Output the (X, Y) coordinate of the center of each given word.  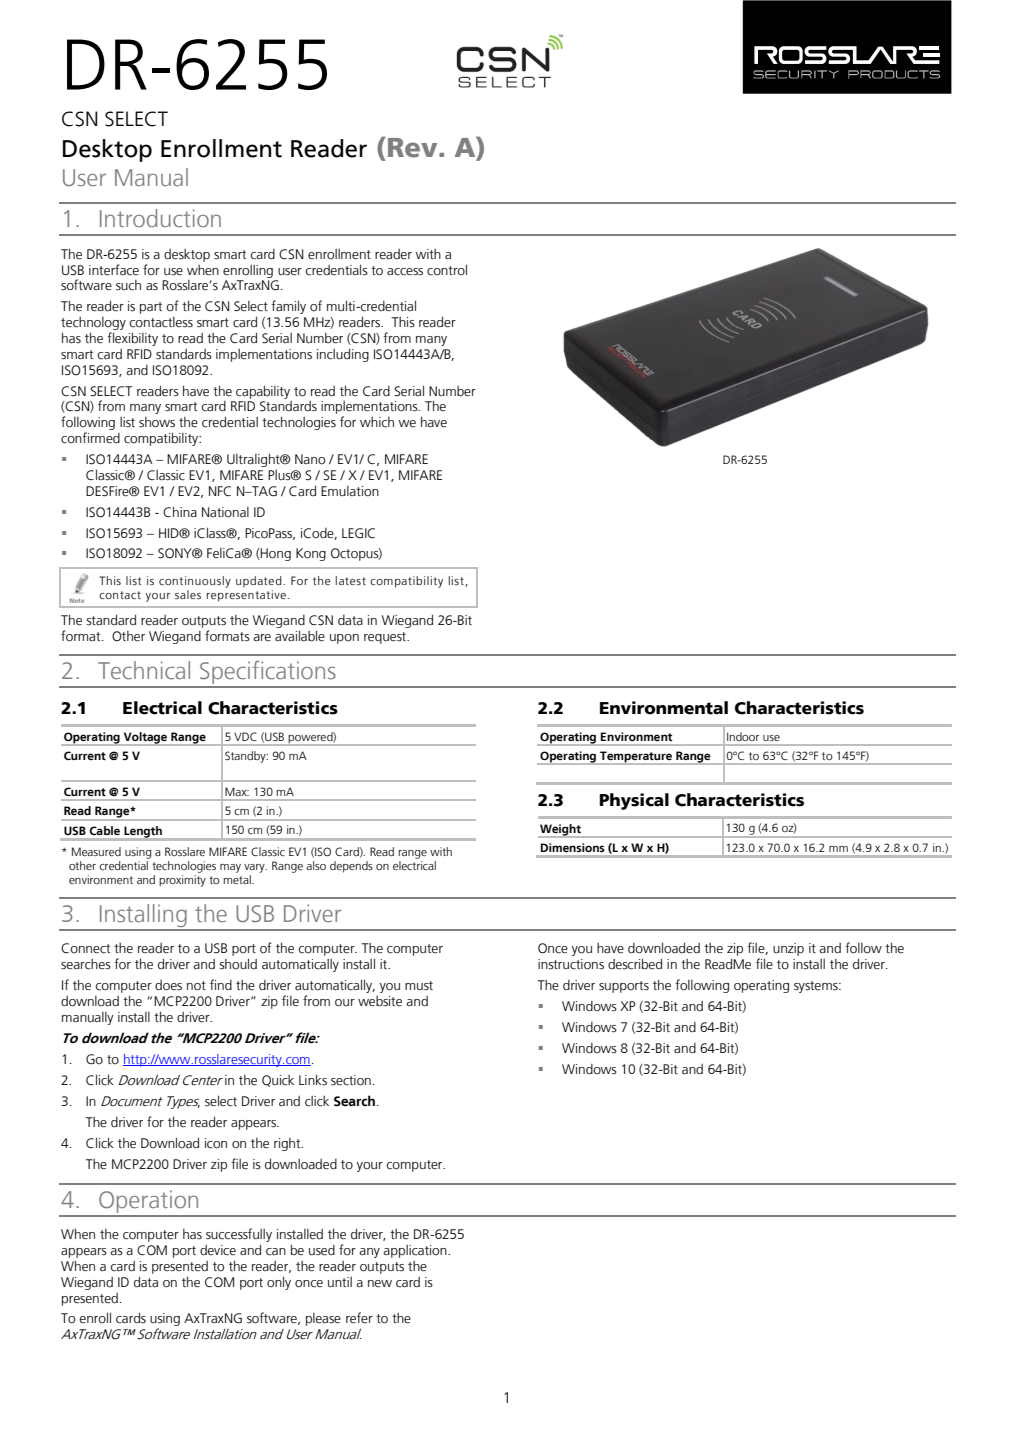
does (168, 985)
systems (817, 987)
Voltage (145, 739)
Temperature (636, 758)
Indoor (743, 736)
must (419, 986)
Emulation (350, 491)
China (180, 512)
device (218, 1250)
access (405, 272)
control (447, 270)
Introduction (160, 218)
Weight (560, 831)
